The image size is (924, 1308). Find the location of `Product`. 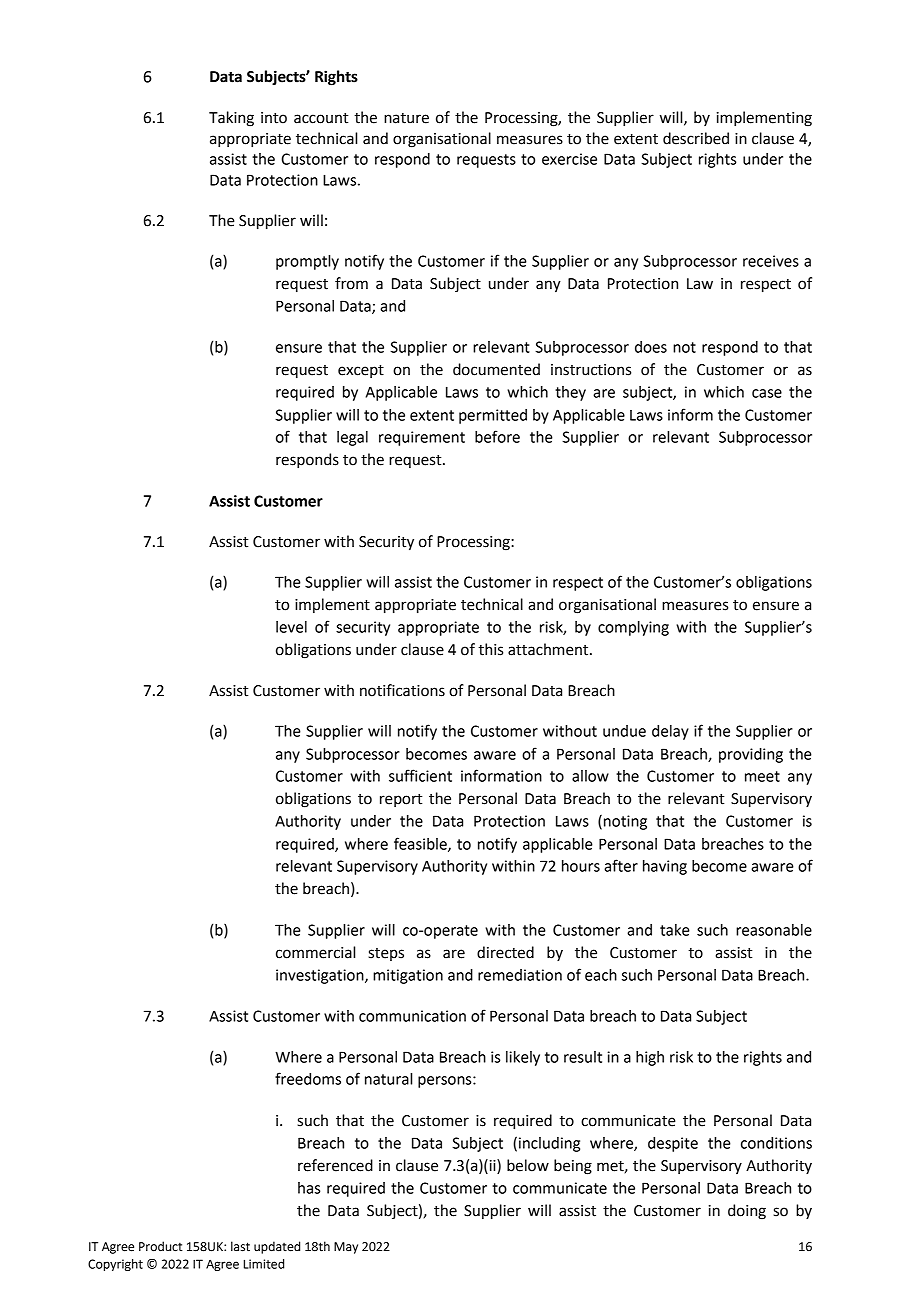

Product is located at coordinates (161, 1246).
